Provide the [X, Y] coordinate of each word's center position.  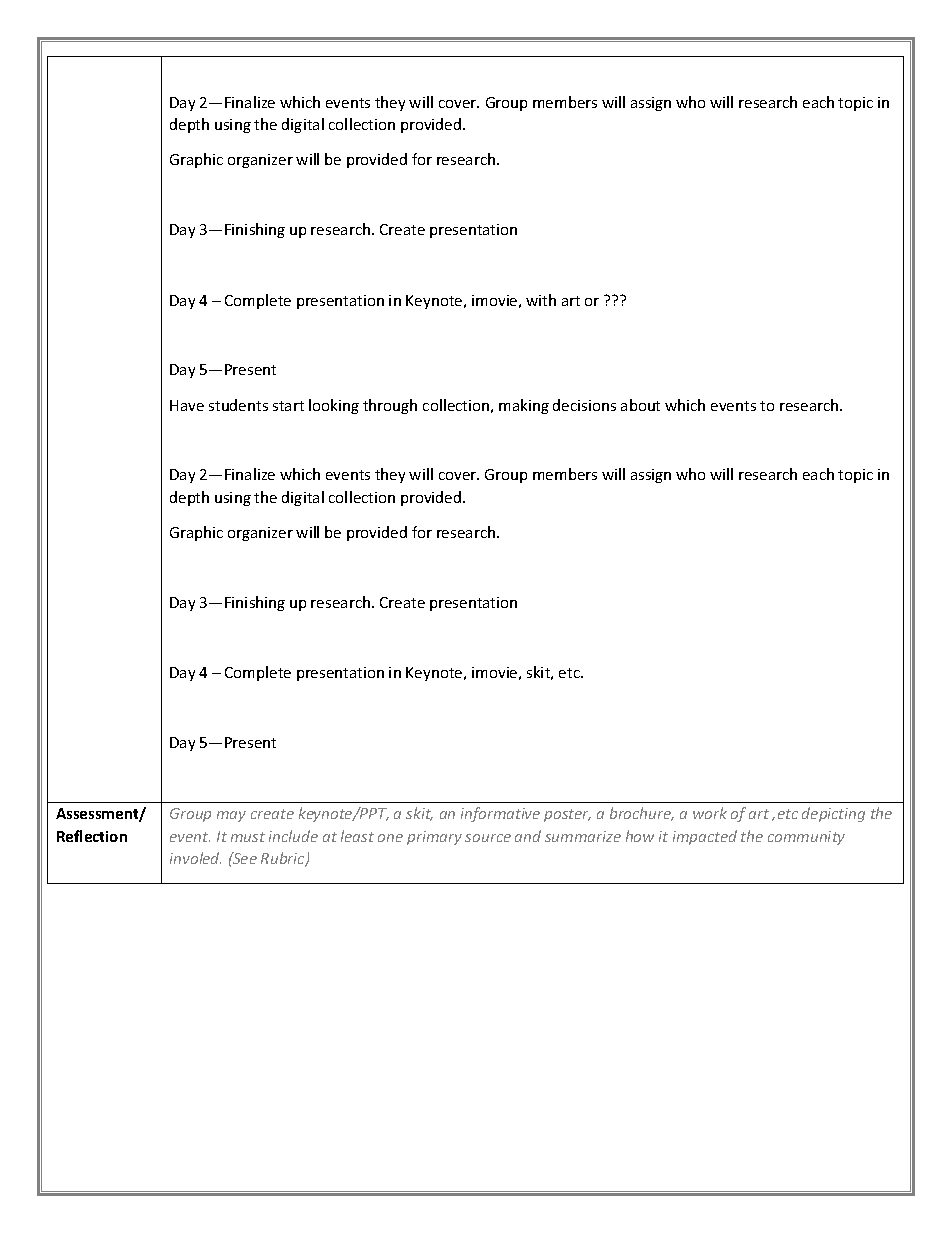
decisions [584, 405]
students [238, 405]
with [541, 300]
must [248, 837]
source [488, 838]
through [390, 406]
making [524, 406]
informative [500, 814]
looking [334, 406]
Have [187, 405]
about [640, 405]
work [710, 813]
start [288, 406]
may [231, 816]
